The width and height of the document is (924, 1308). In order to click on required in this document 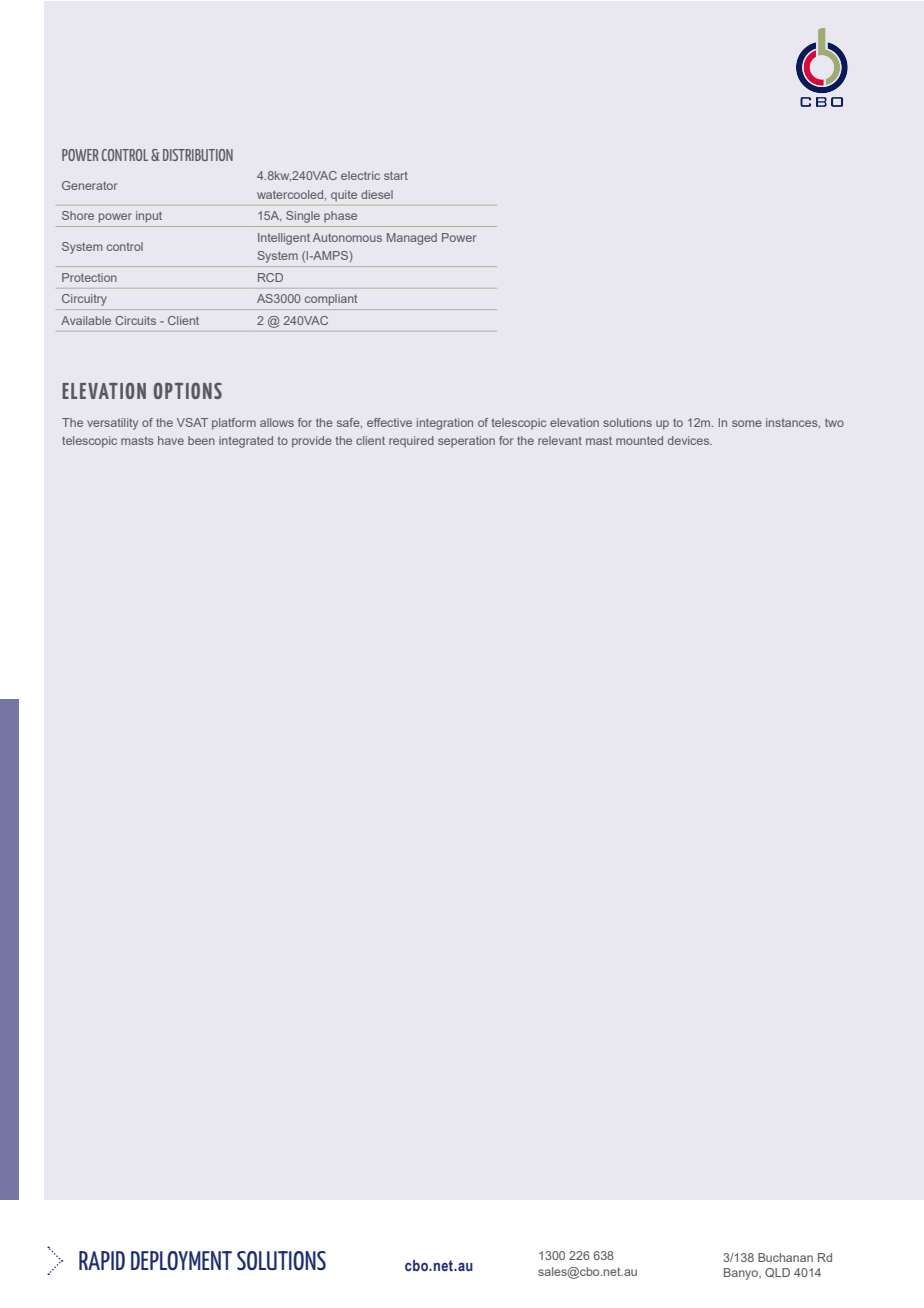, I will do `click(411, 442)`.
